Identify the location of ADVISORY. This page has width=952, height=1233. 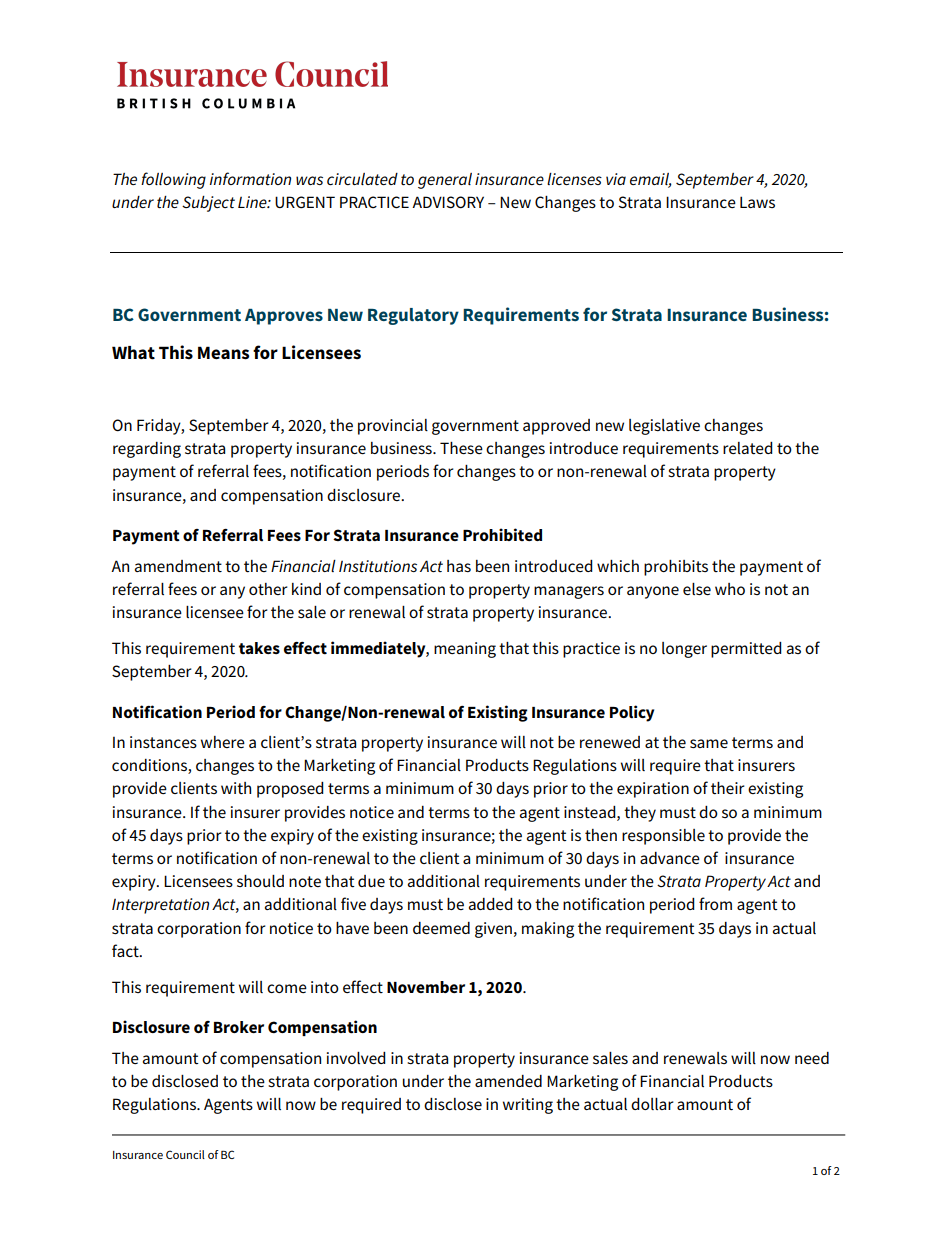
(448, 202).
